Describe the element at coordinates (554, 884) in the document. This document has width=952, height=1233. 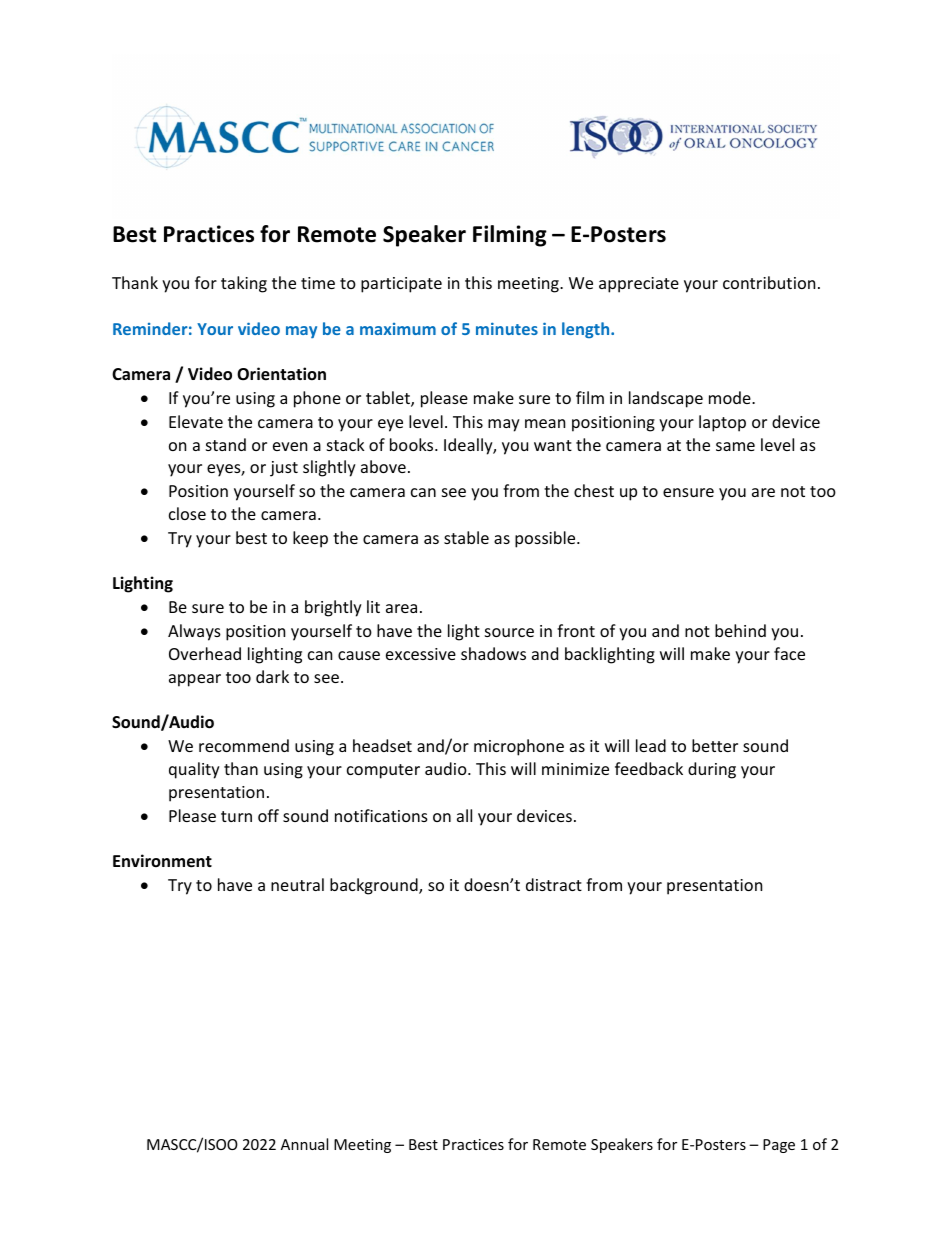
I see `distract` at that location.
